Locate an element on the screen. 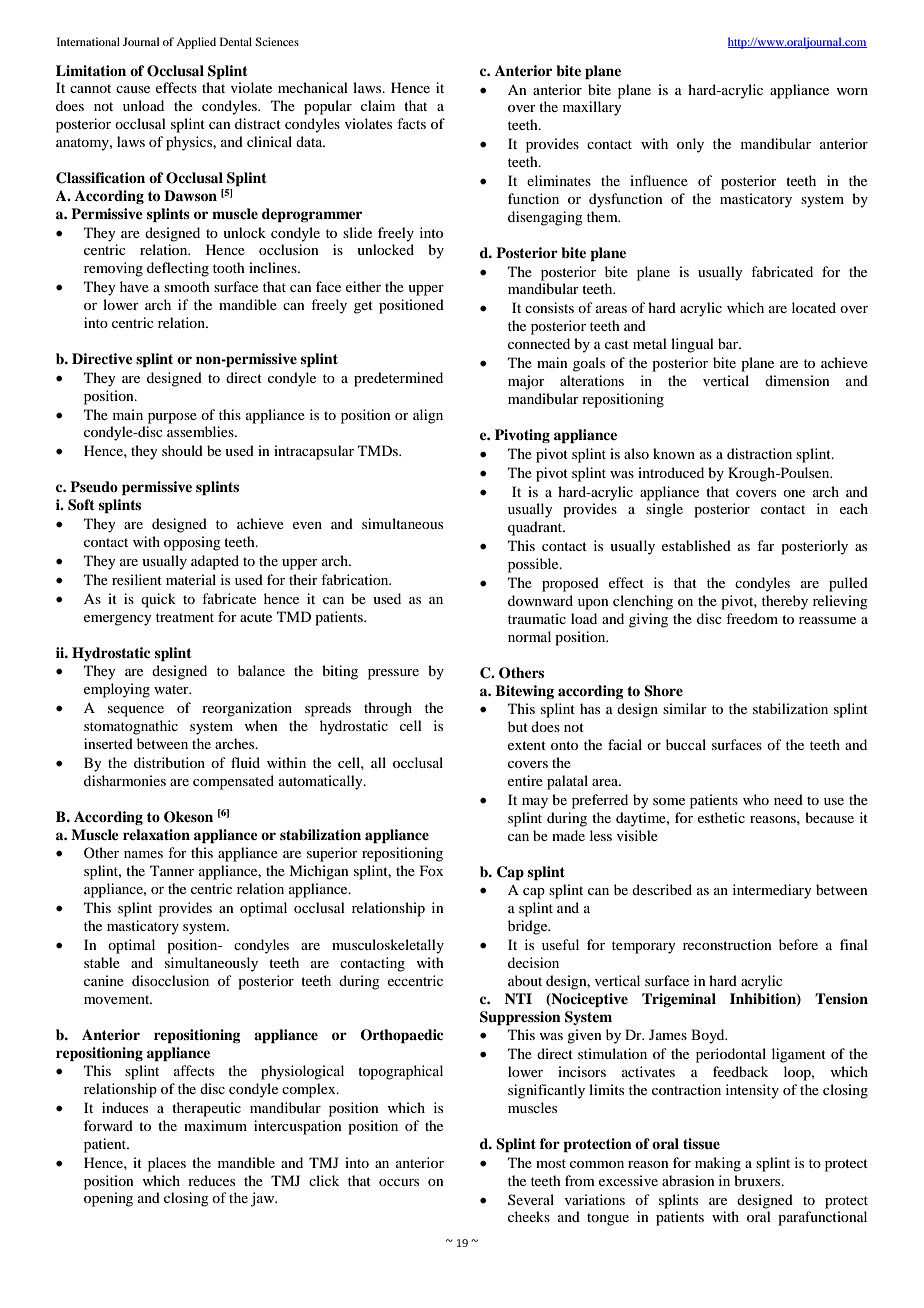 Image resolution: width=924 pixels, height=1308 pixels. facts is located at coordinates (411, 123).
